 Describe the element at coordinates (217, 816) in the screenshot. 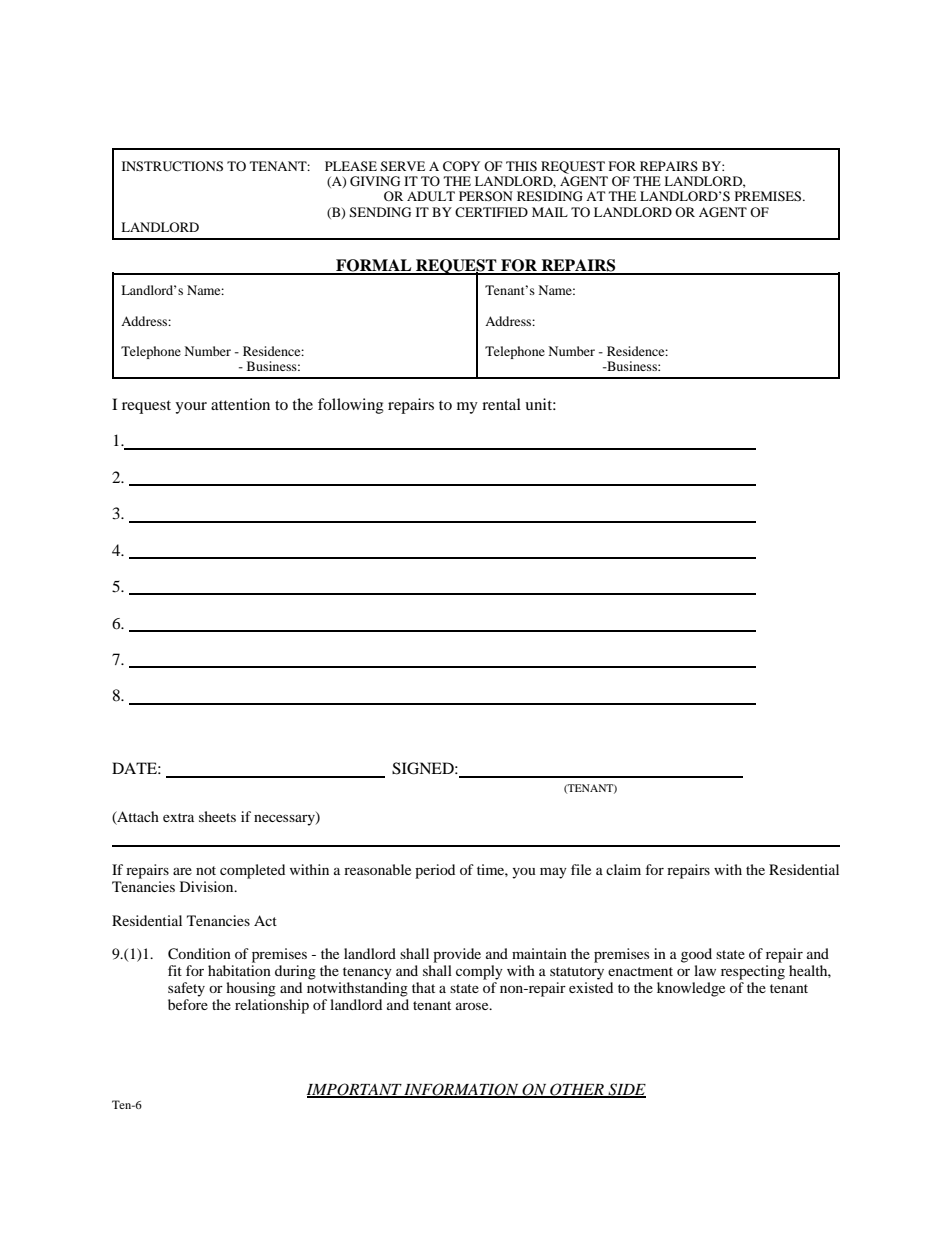

I see `sheets` at that location.
